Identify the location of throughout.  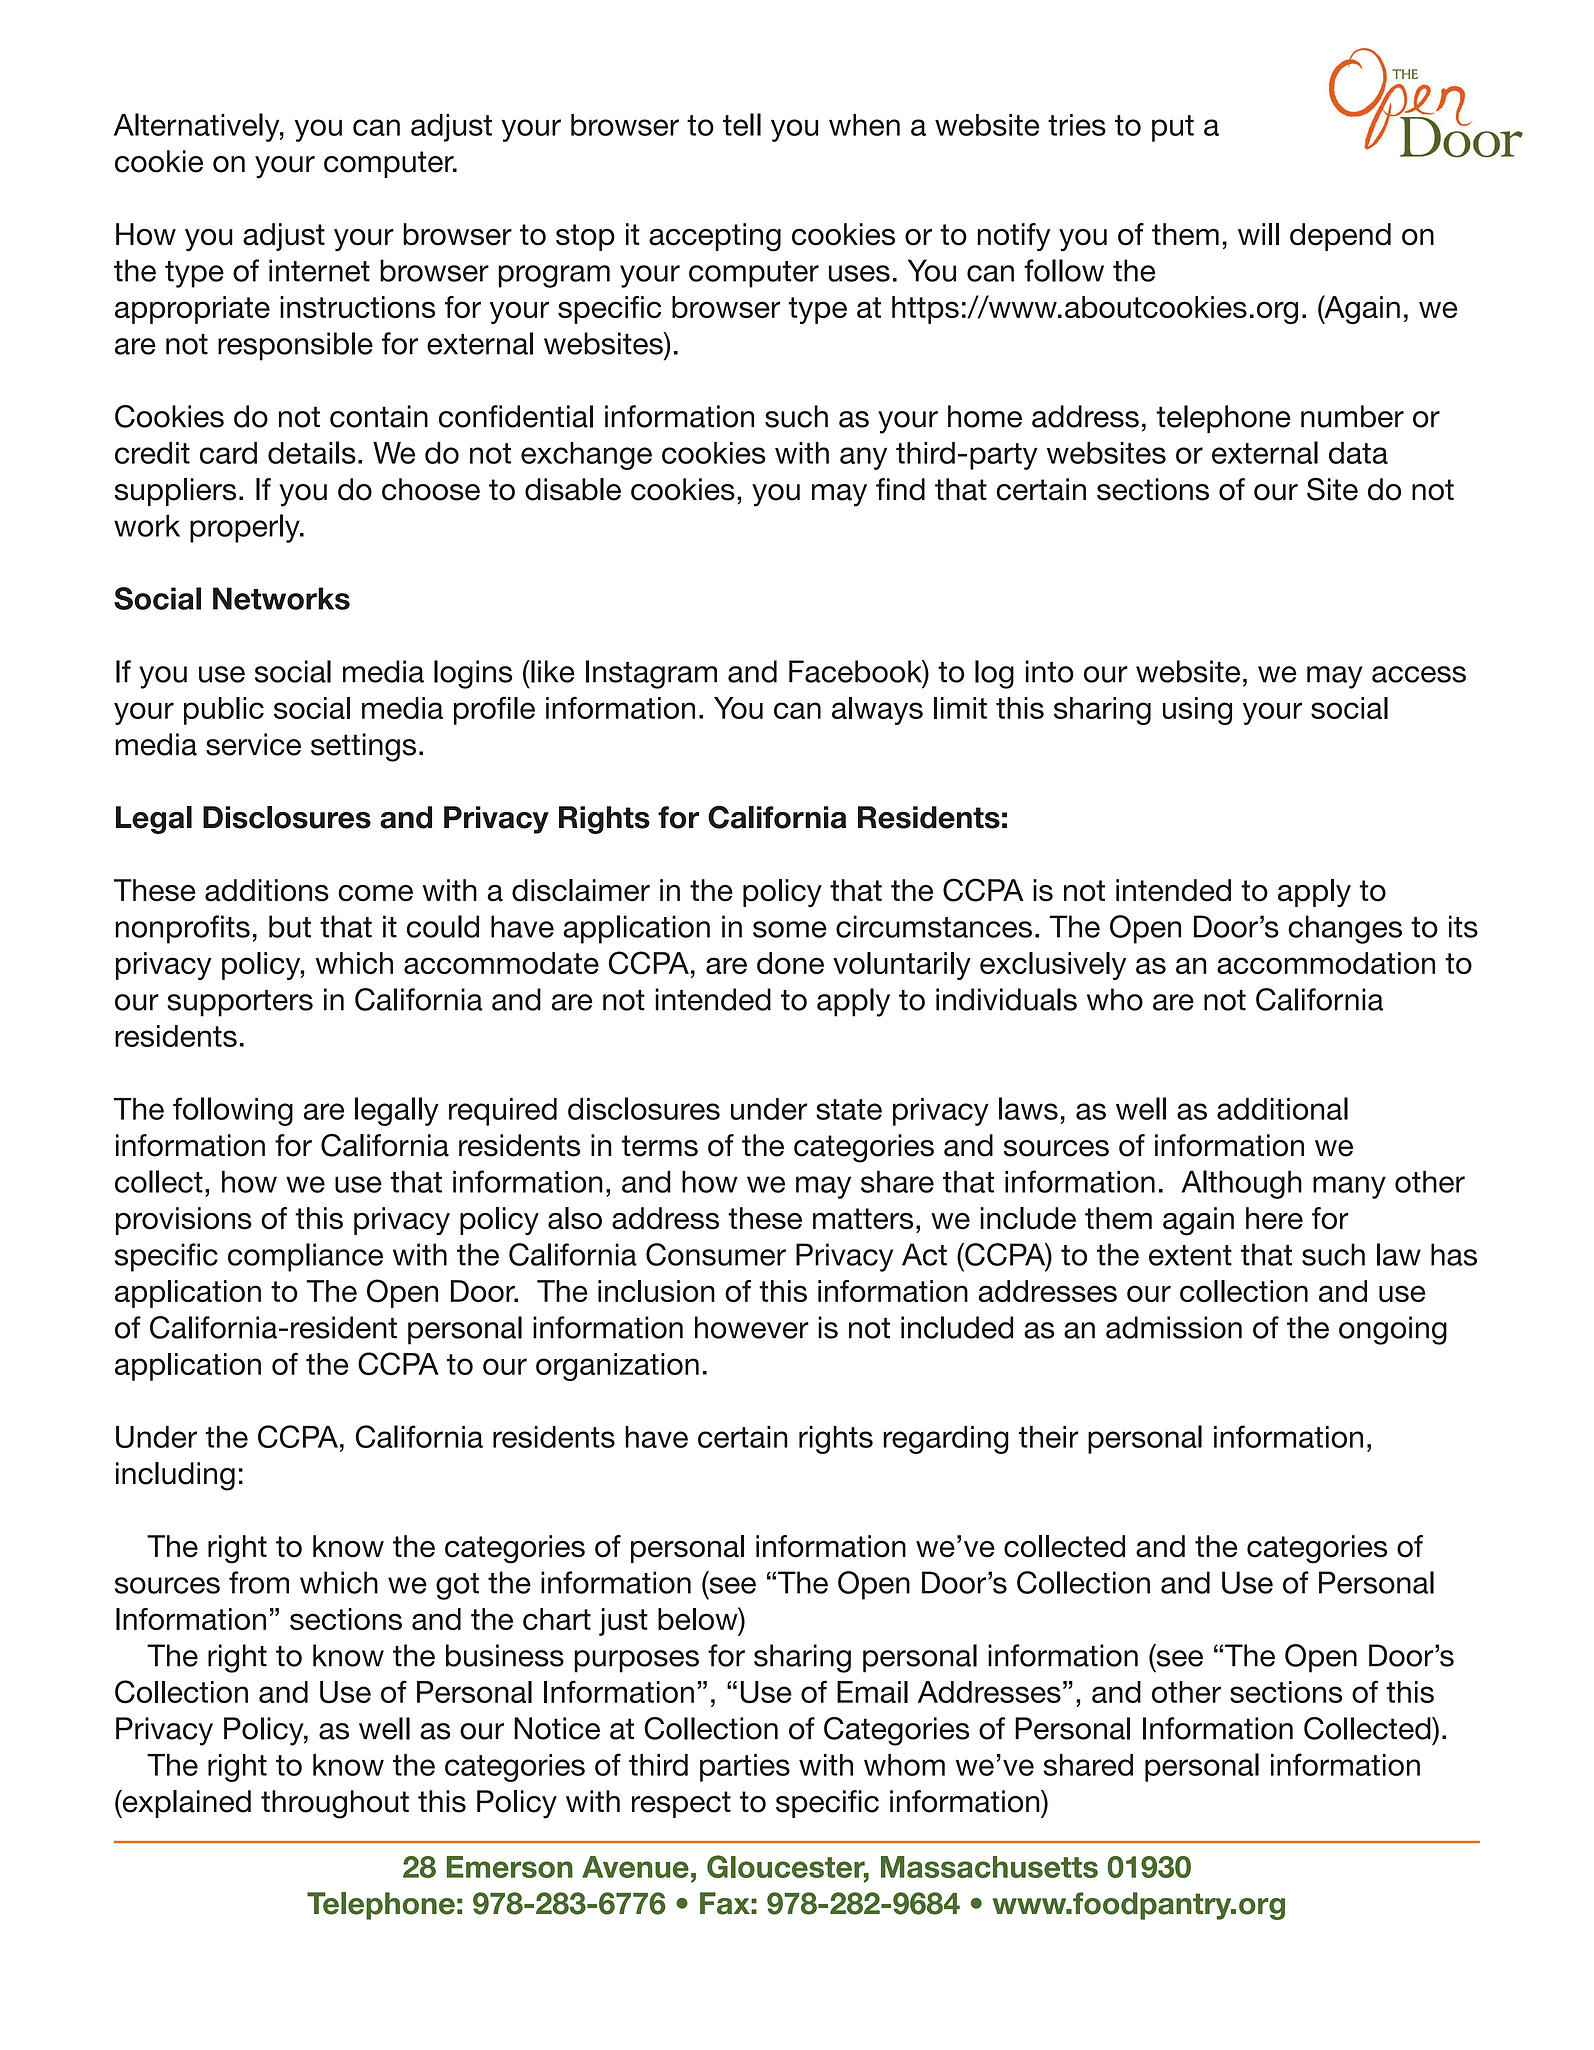
(335, 1804).
